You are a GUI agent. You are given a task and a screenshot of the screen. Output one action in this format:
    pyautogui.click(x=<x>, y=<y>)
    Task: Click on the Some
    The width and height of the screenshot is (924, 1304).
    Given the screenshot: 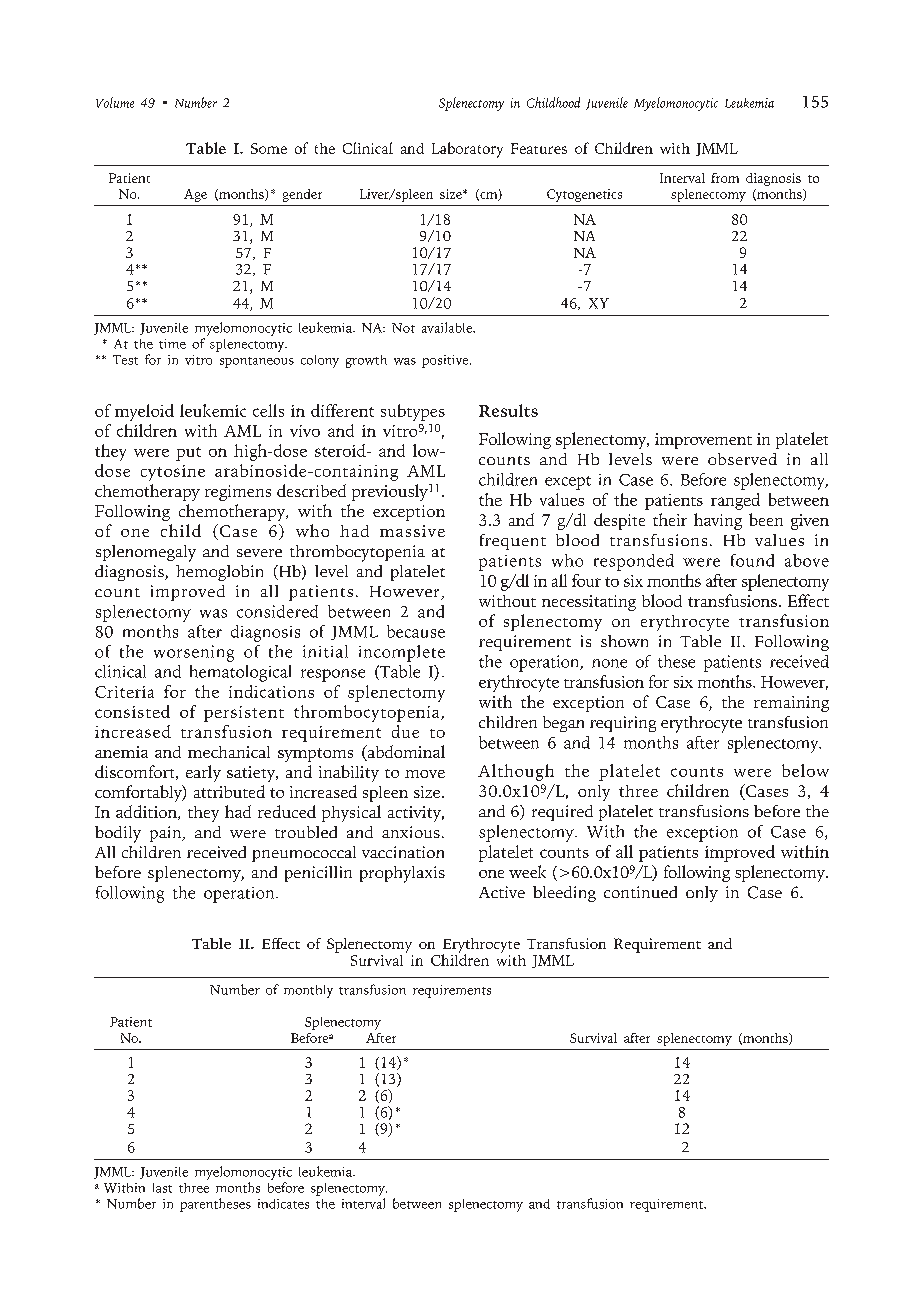 What is the action you would take?
    pyautogui.click(x=269, y=148)
